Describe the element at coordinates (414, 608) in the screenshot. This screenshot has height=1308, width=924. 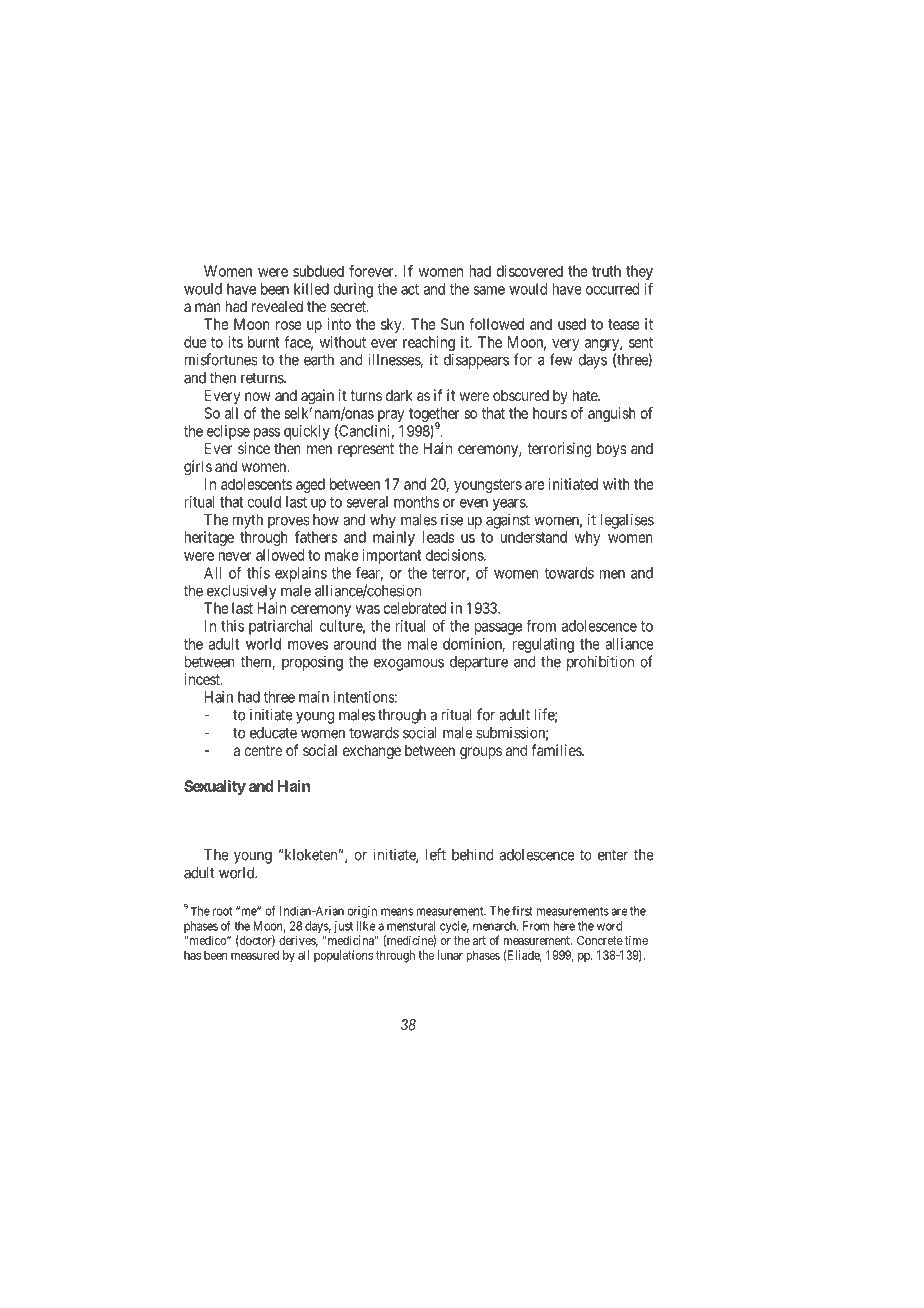
I see `celebrated` at that location.
